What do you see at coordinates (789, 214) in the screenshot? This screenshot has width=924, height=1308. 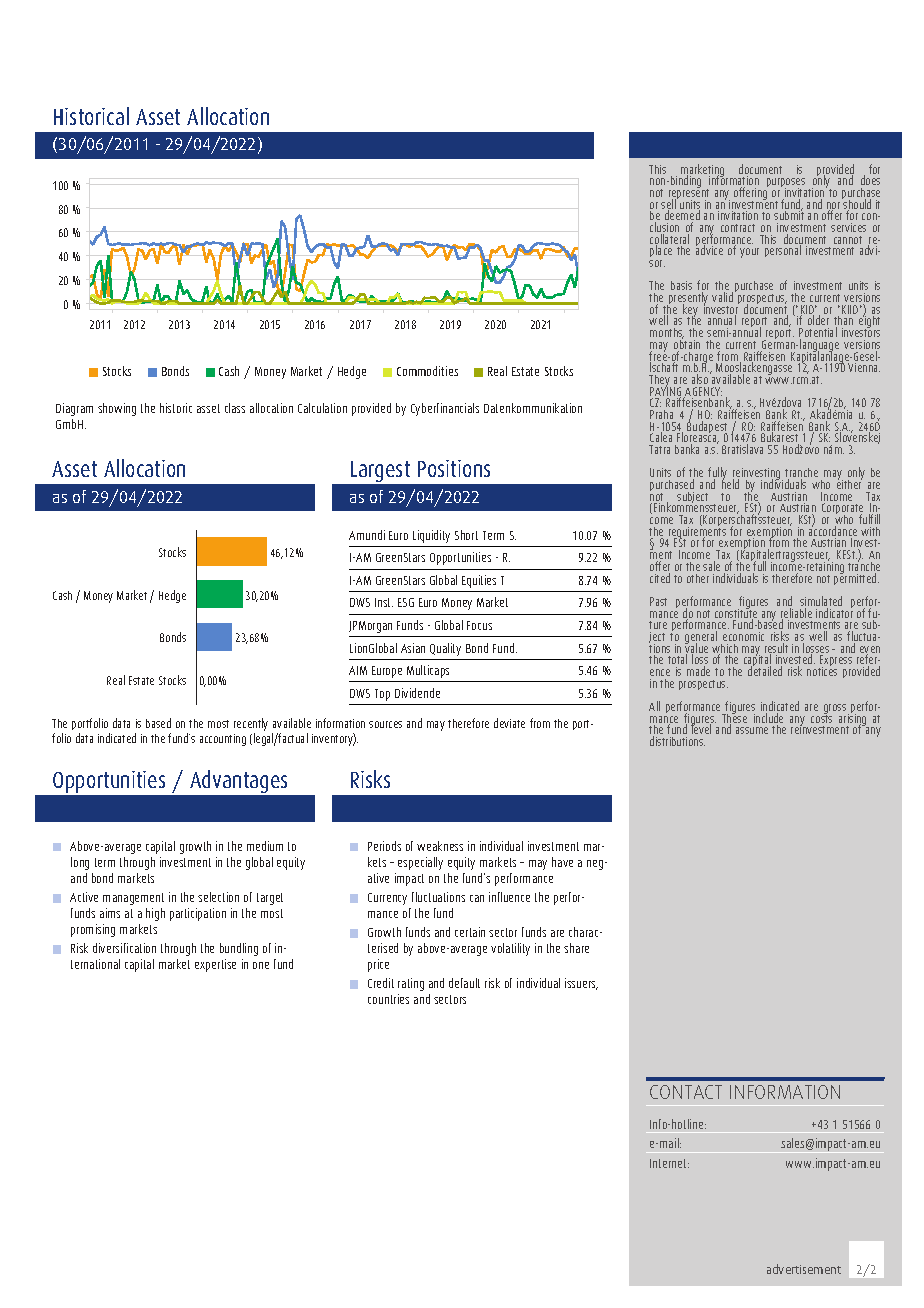 I see `submit` at bounding box center [789, 214].
